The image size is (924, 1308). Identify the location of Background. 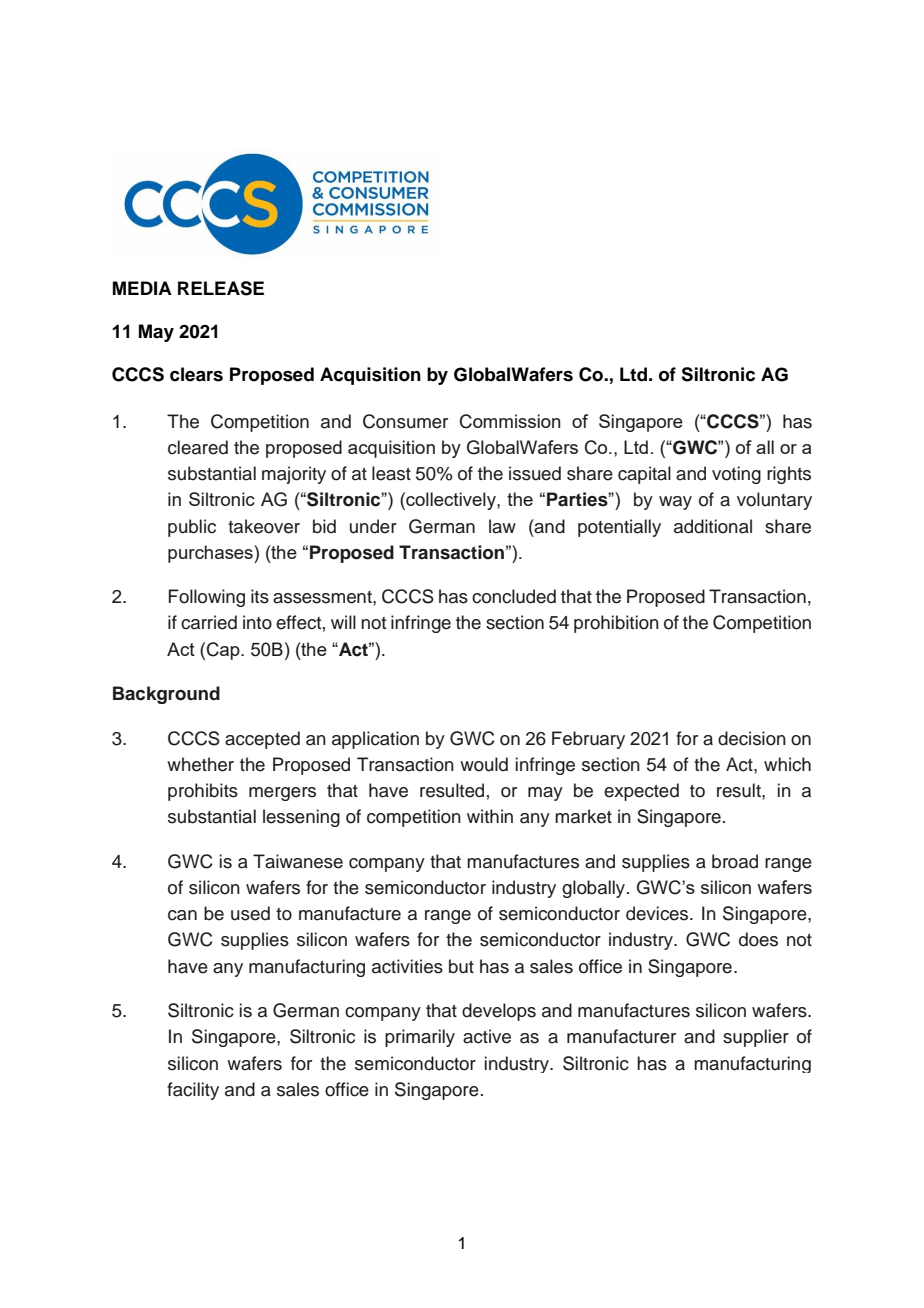
(166, 695).
